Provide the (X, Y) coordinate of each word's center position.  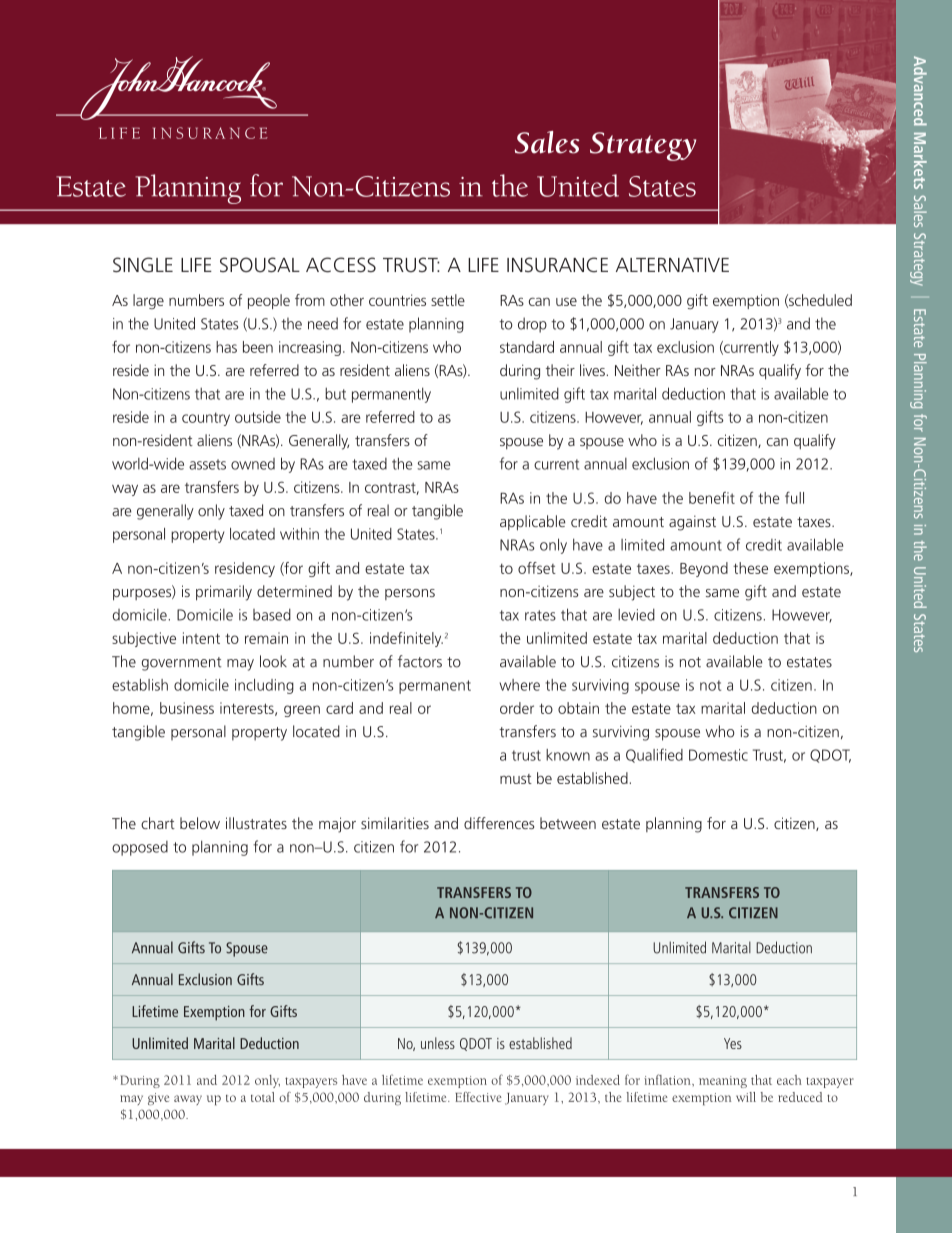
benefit (712, 498)
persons (410, 594)
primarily (224, 593)
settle (448, 300)
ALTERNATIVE (672, 265)
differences (499, 823)
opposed (140, 848)
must (516, 779)
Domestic (718, 755)
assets (207, 464)
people (269, 301)
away (188, 1100)
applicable (533, 523)
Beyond (704, 569)
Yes (733, 1043)
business (187, 708)
